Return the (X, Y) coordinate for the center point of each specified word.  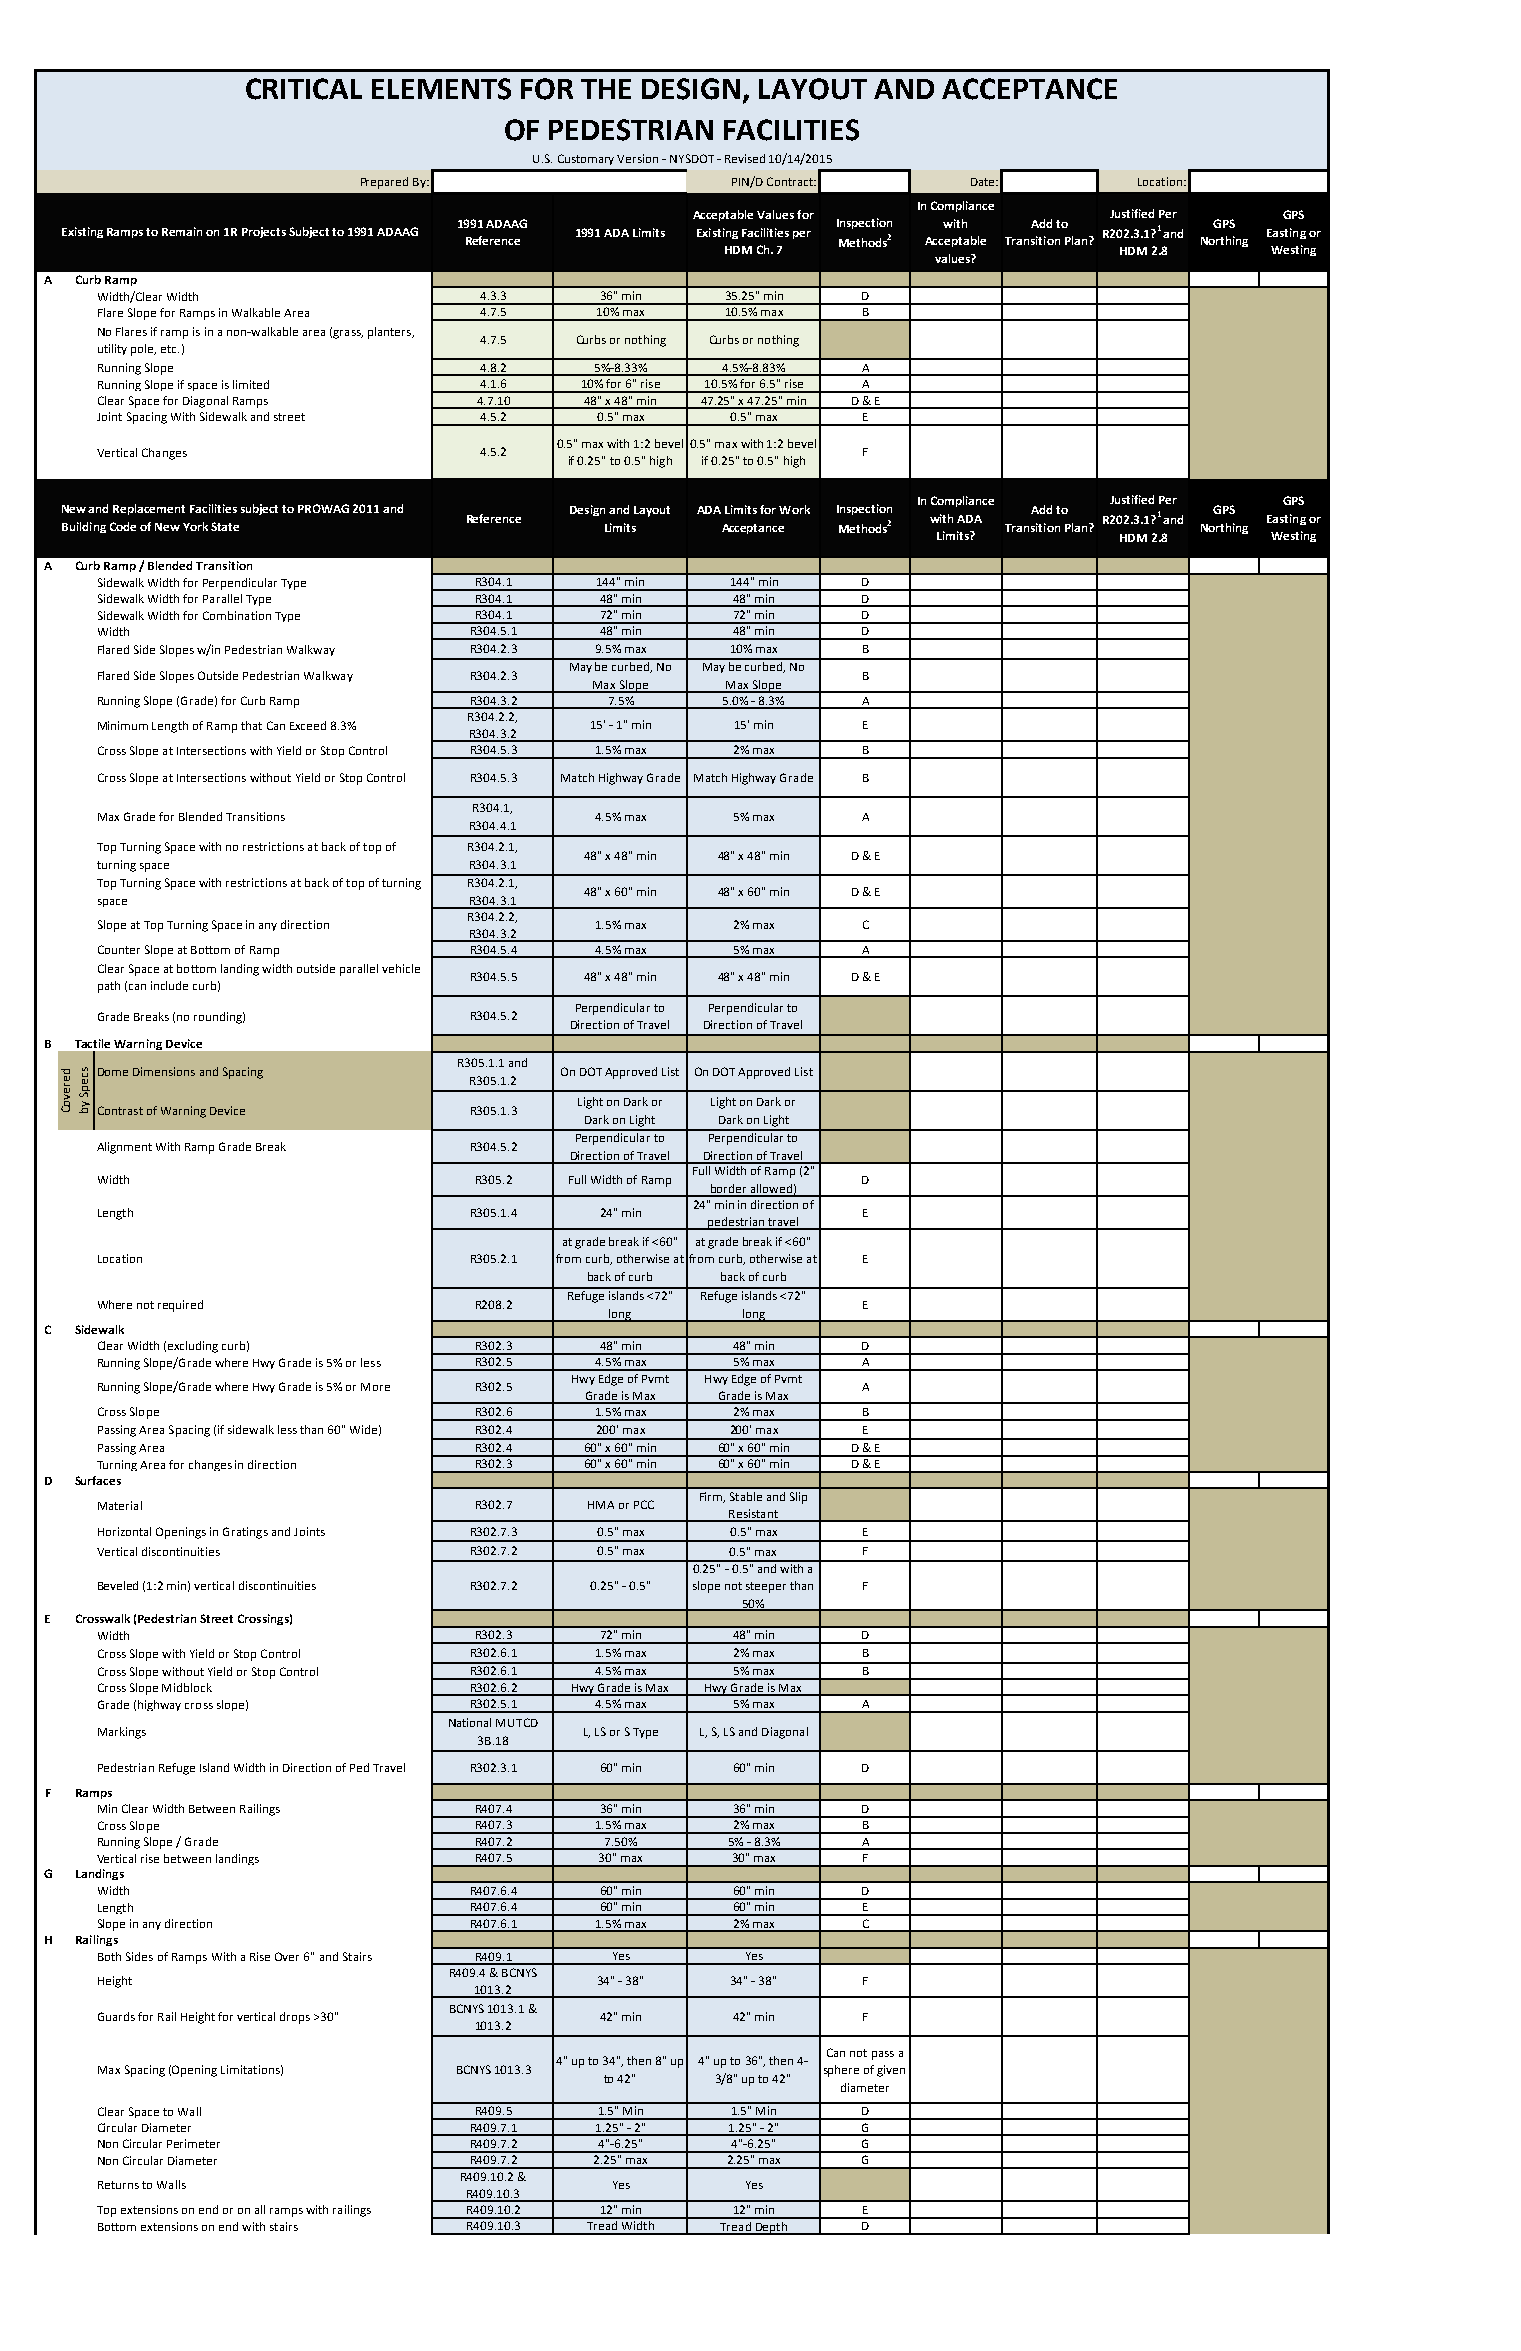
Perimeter (193, 2143)
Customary (586, 159)
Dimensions (164, 1071)
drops (295, 2018)
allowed (771, 1190)
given (891, 2071)
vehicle (401, 968)
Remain (182, 231)
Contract (791, 181)
